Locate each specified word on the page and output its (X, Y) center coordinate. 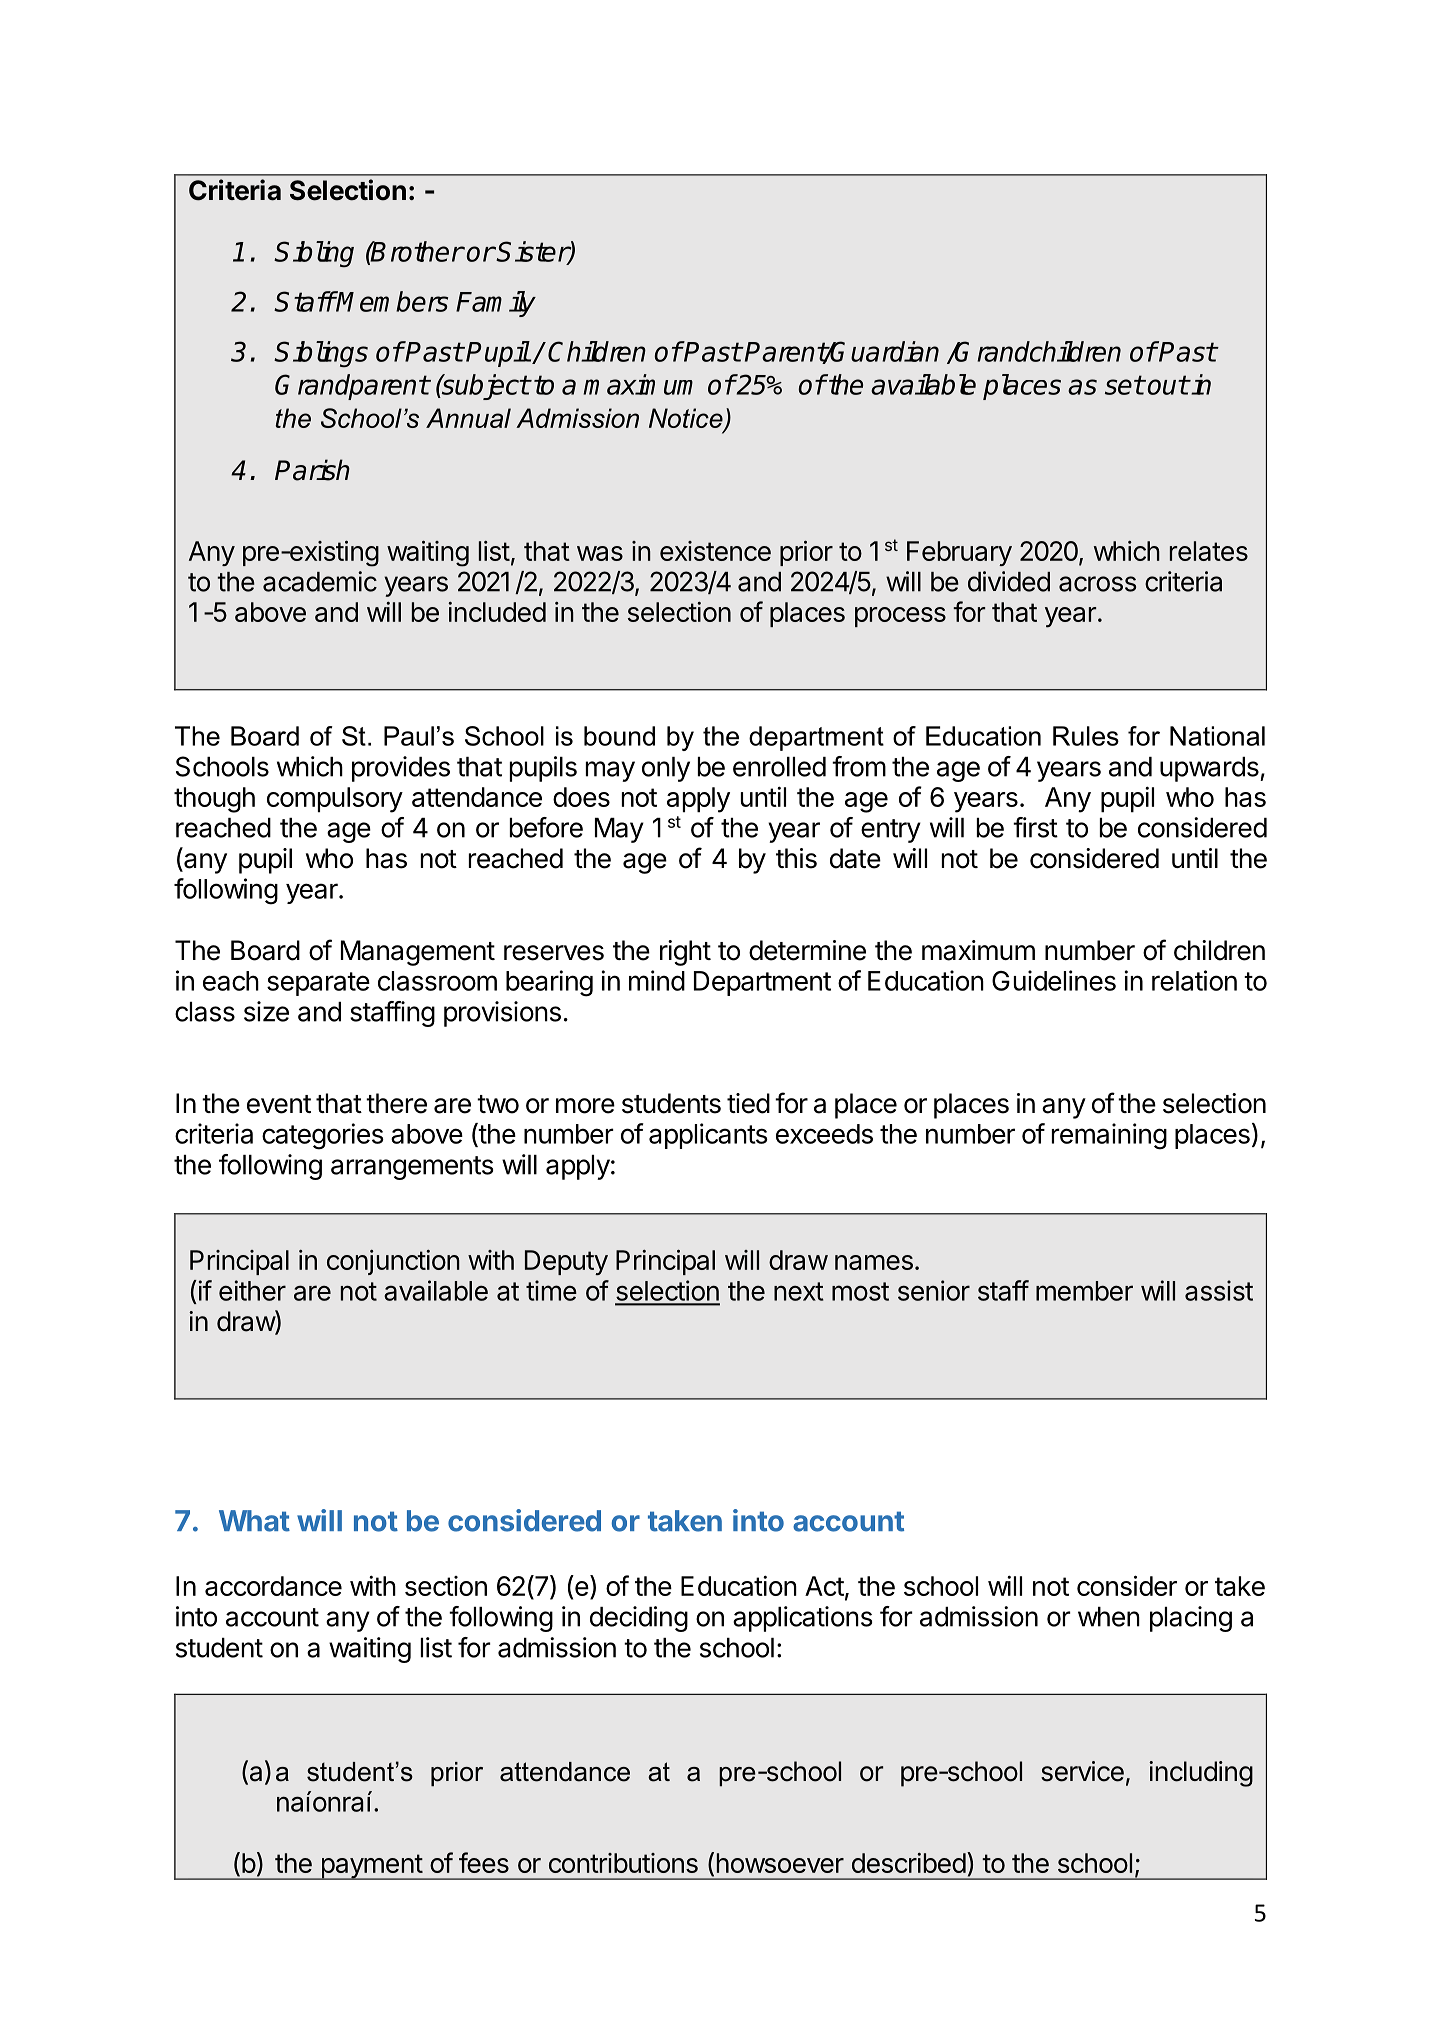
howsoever (780, 1863)
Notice (687, 419)
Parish (312, 470)
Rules (1086, 736)
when (1109, 1617)
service (1082, 1771)
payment (371, 1867)
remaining (1109, 1136)
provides (401, 769)
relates (1209, 551)
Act (824, 1586)
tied (748, 1103)
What (254, 1521)
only (666, 769)
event (279, 1104)
